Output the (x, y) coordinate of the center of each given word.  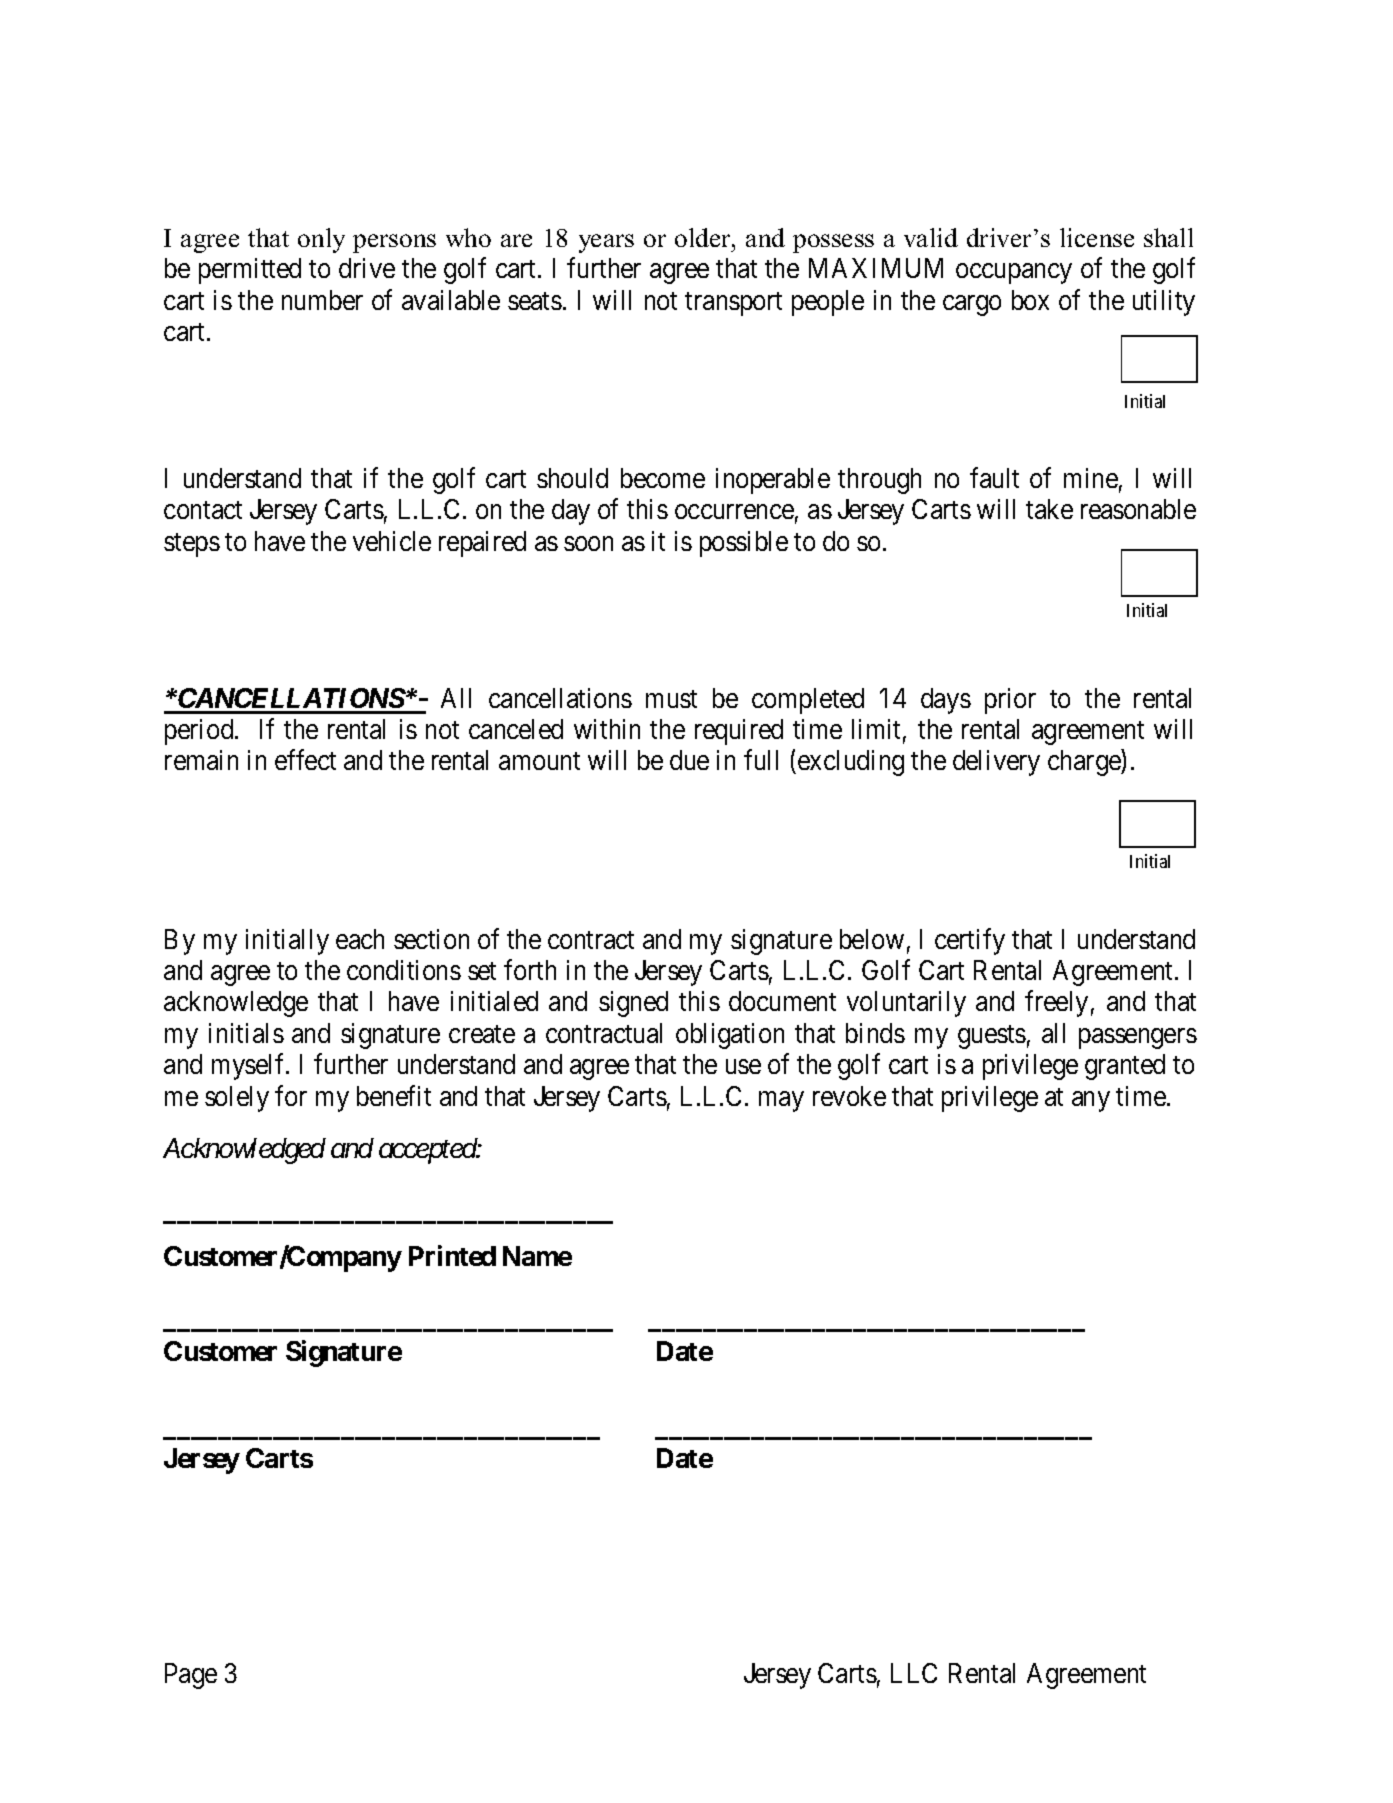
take (1049, 509)
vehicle (392, 541)
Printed (452, 1256)
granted (1125, 1067)
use (743, 1067)
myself (250, 1067)
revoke (849, 1096)
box (1030, 300)
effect (305, 760)
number (322, 300)
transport (733, 304)
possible (744, 544)
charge (1085, 763)
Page (191, 1676)
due (689, 760)
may (781, 1101)
